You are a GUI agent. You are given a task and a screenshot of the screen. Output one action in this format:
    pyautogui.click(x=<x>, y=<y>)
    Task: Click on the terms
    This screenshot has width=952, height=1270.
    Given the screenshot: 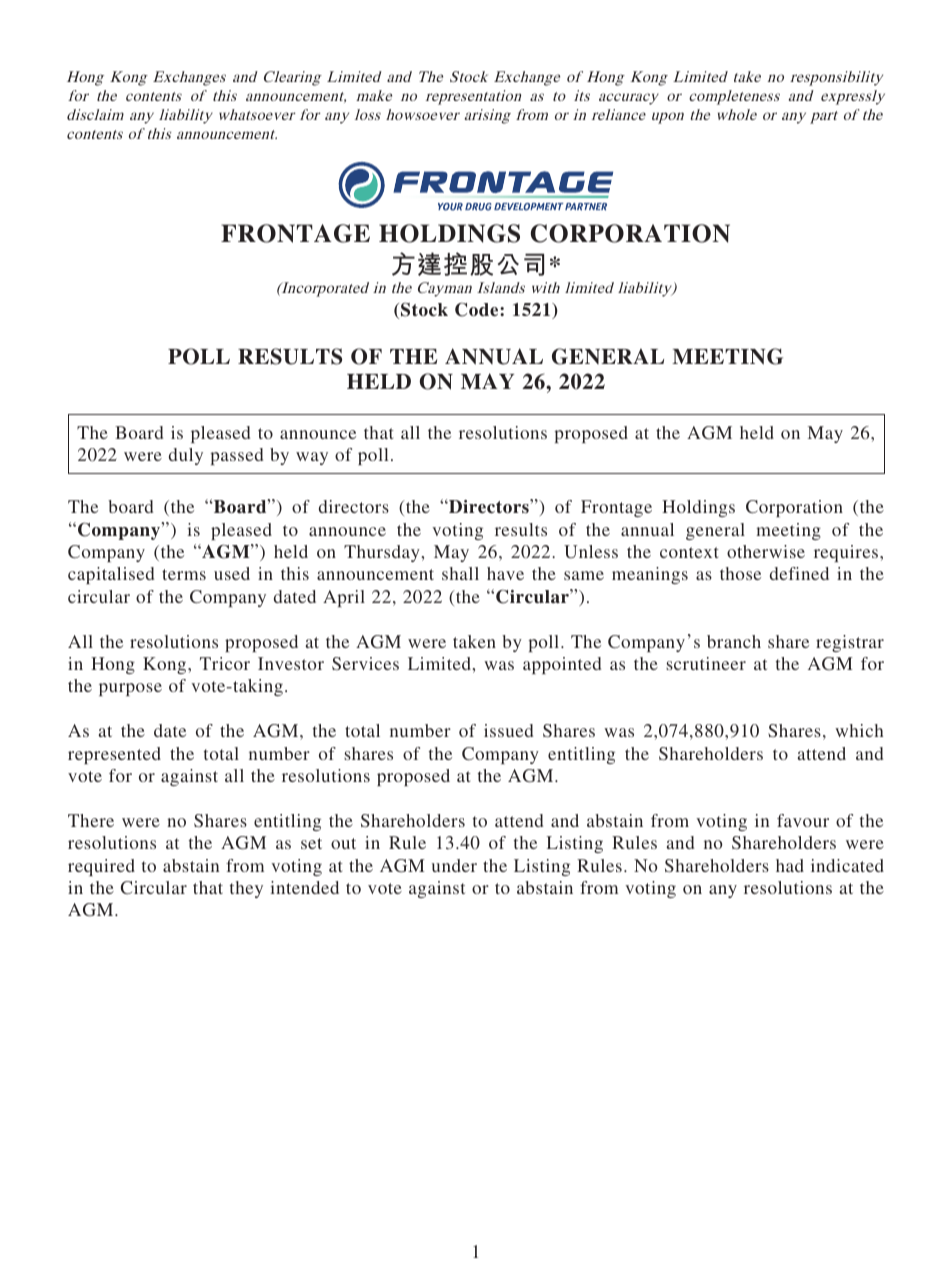 What is the action you would take?
    pyautogui.click(x=184, y=574)
